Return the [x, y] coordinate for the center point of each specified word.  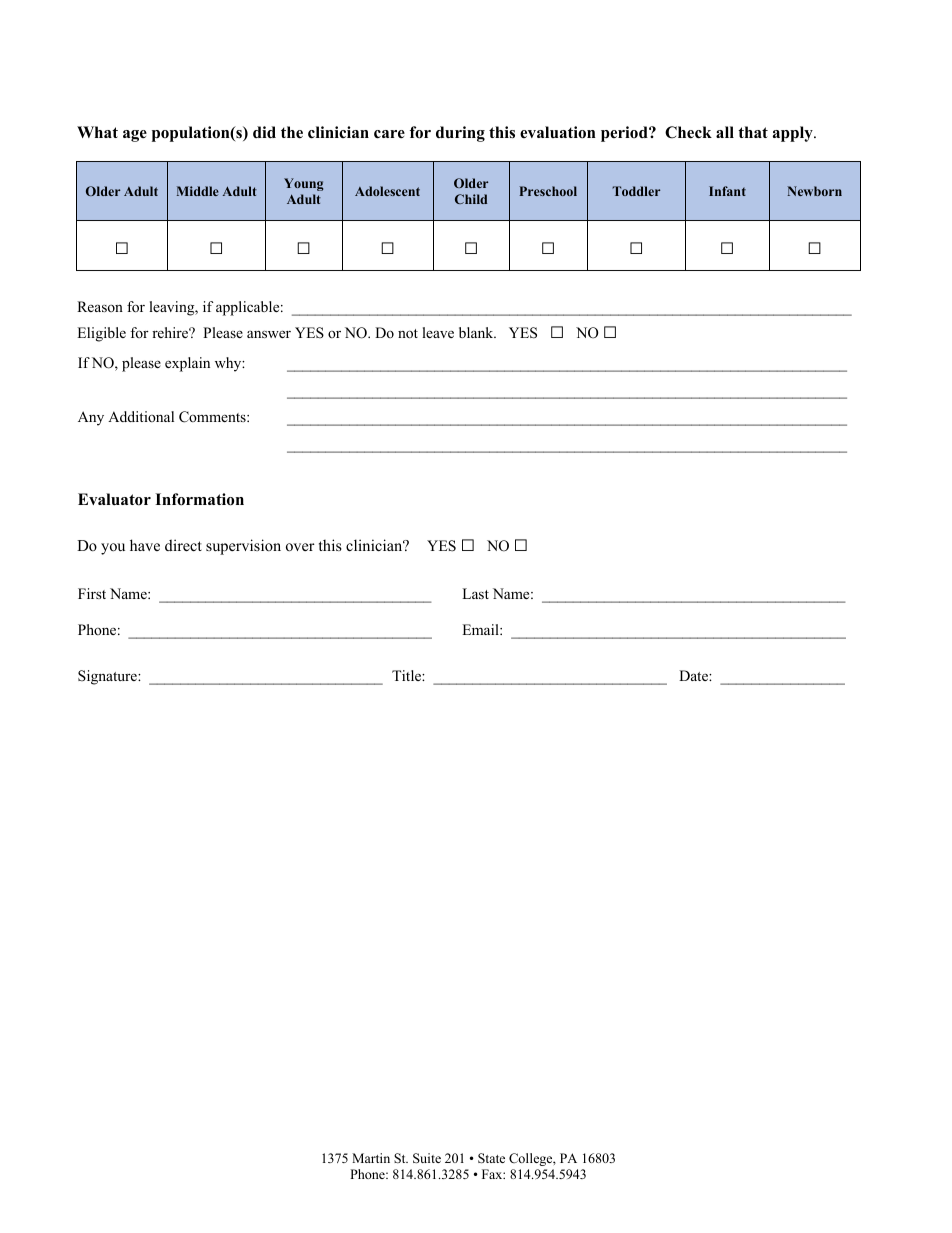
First [92, 593]
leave [438, 332]
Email [481, 629]
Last [475, 593]
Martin [371, 1158]
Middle [198, 191]
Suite [427, 1158]
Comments [213, 417]
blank [477, 332]
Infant [727, 191]
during [460, 134]
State [491, 1158]
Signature [108, 677]
